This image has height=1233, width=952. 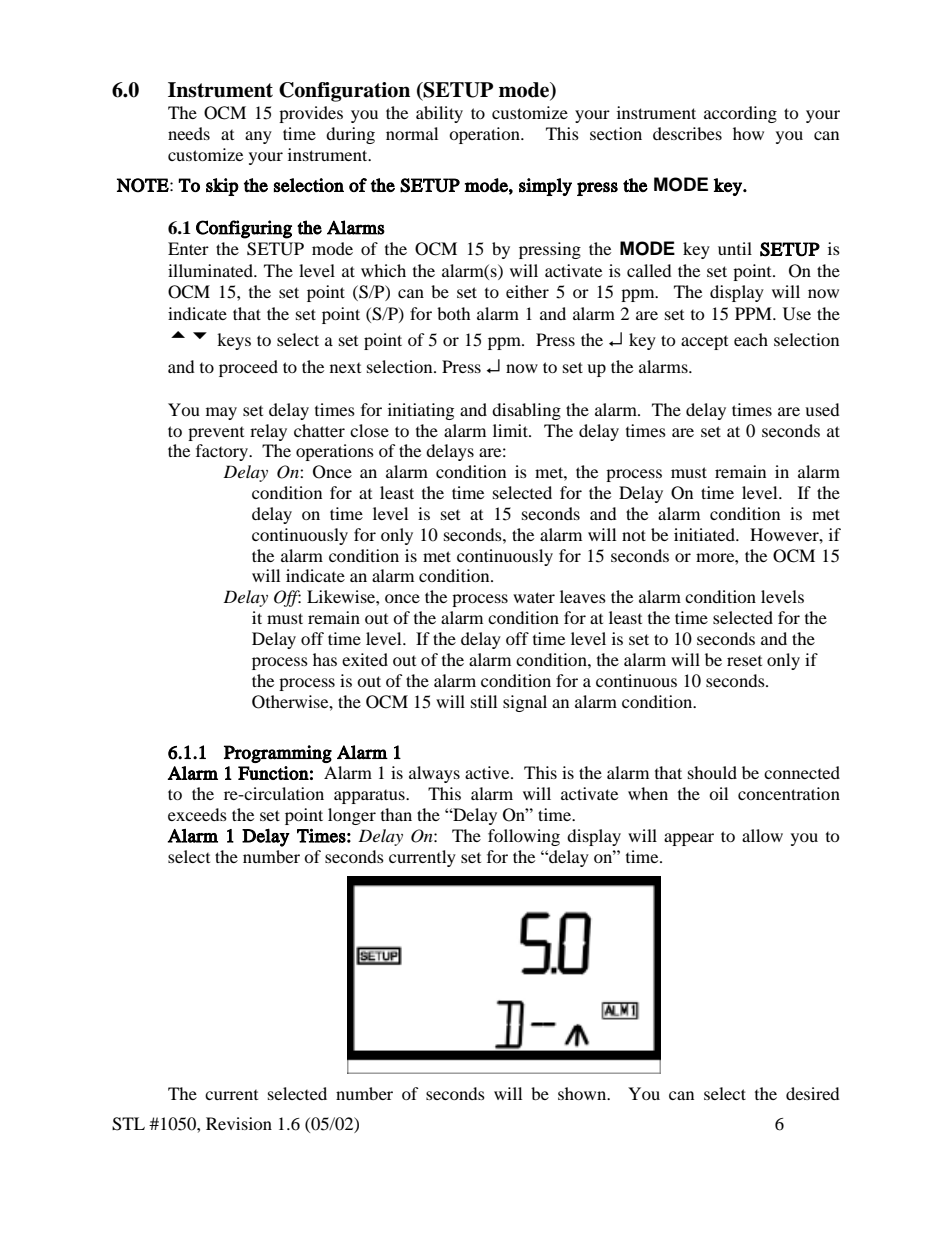 I want to click on water, so click(x=534, y=597).
